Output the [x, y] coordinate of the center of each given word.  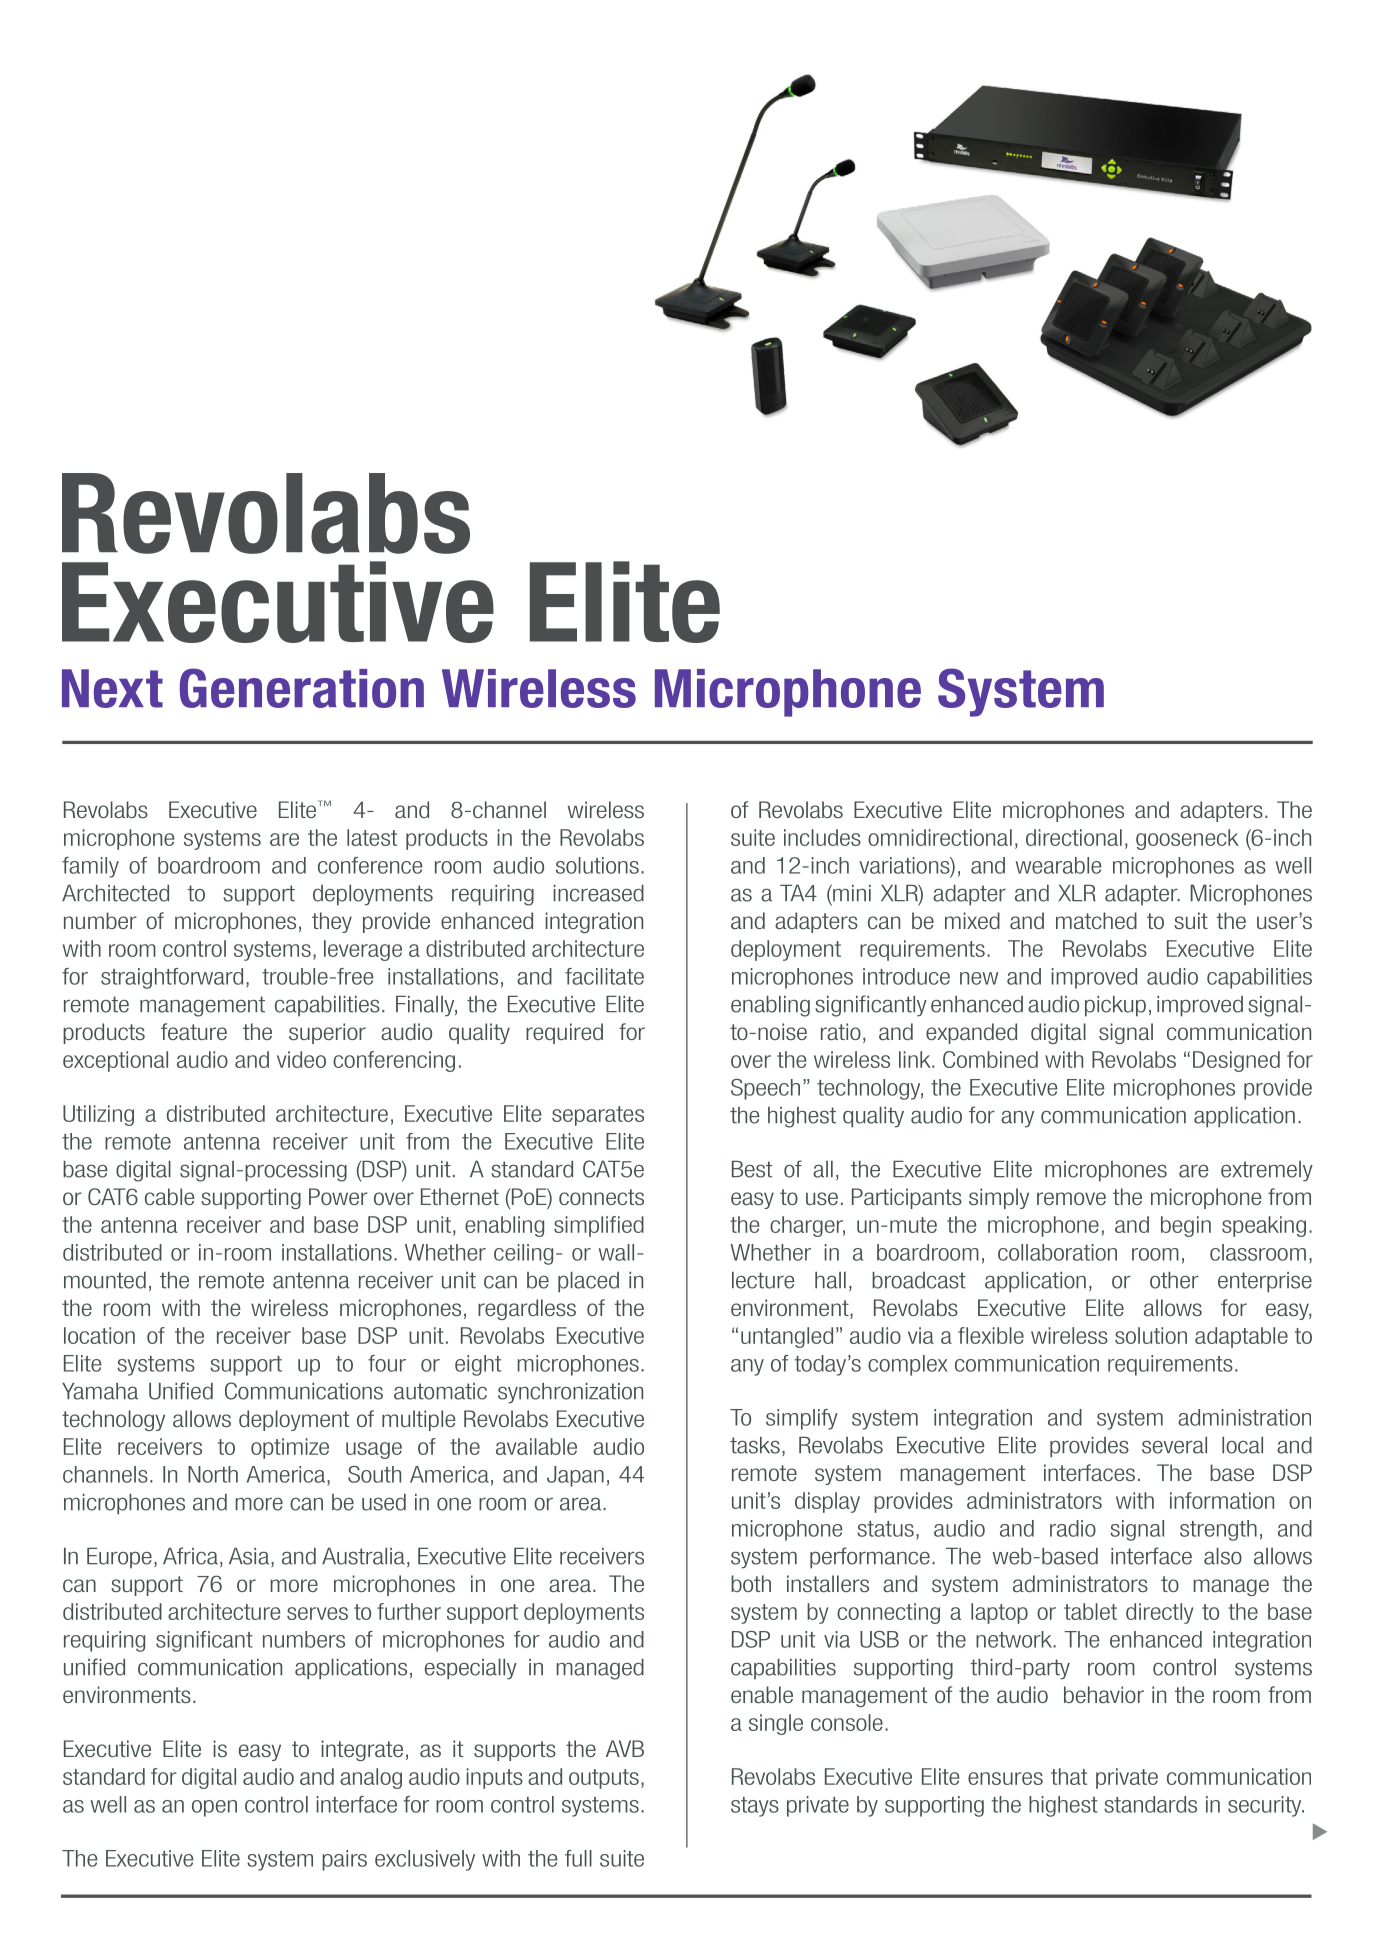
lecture [763, 1280]
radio [1073, 1528]
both [751, 1583]
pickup [1115, 1006]
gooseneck [1187, 839]
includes [822, 837]
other [1174, 1280]
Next [112, 688]
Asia [250, 1557]
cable [170, 1196]
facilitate [604, 976]
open [214, 1808]
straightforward [172, 978]
